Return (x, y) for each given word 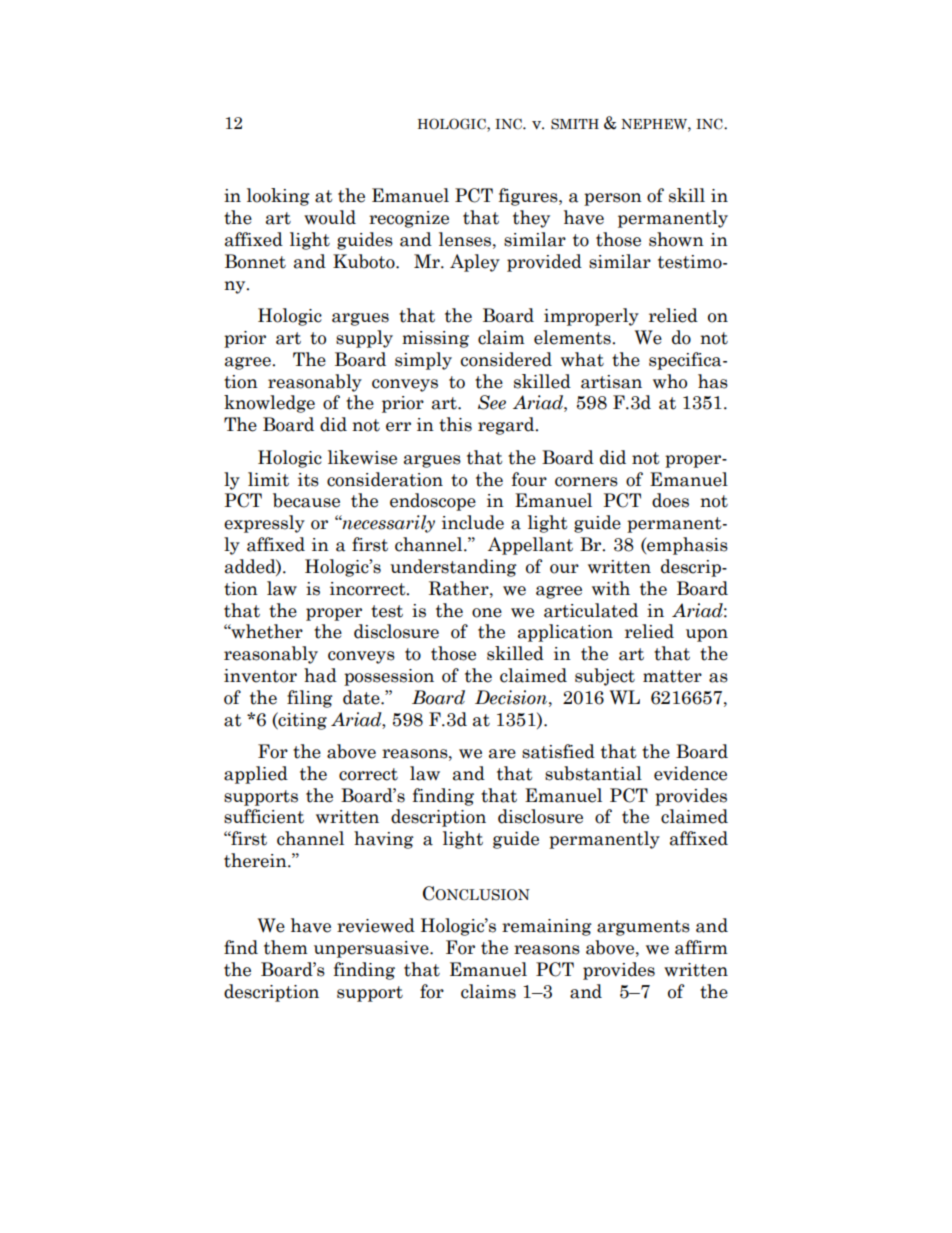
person (613, 199)
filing (310, 699)
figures (529, 197)
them (286, 947)
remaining (547, 927)
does (670, 500)
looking (278, 197)
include (473, 522)
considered (506, 359)
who (670, 381)
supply (364, 339)
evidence (690, 773)
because (306, 500)
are (502, 754)
